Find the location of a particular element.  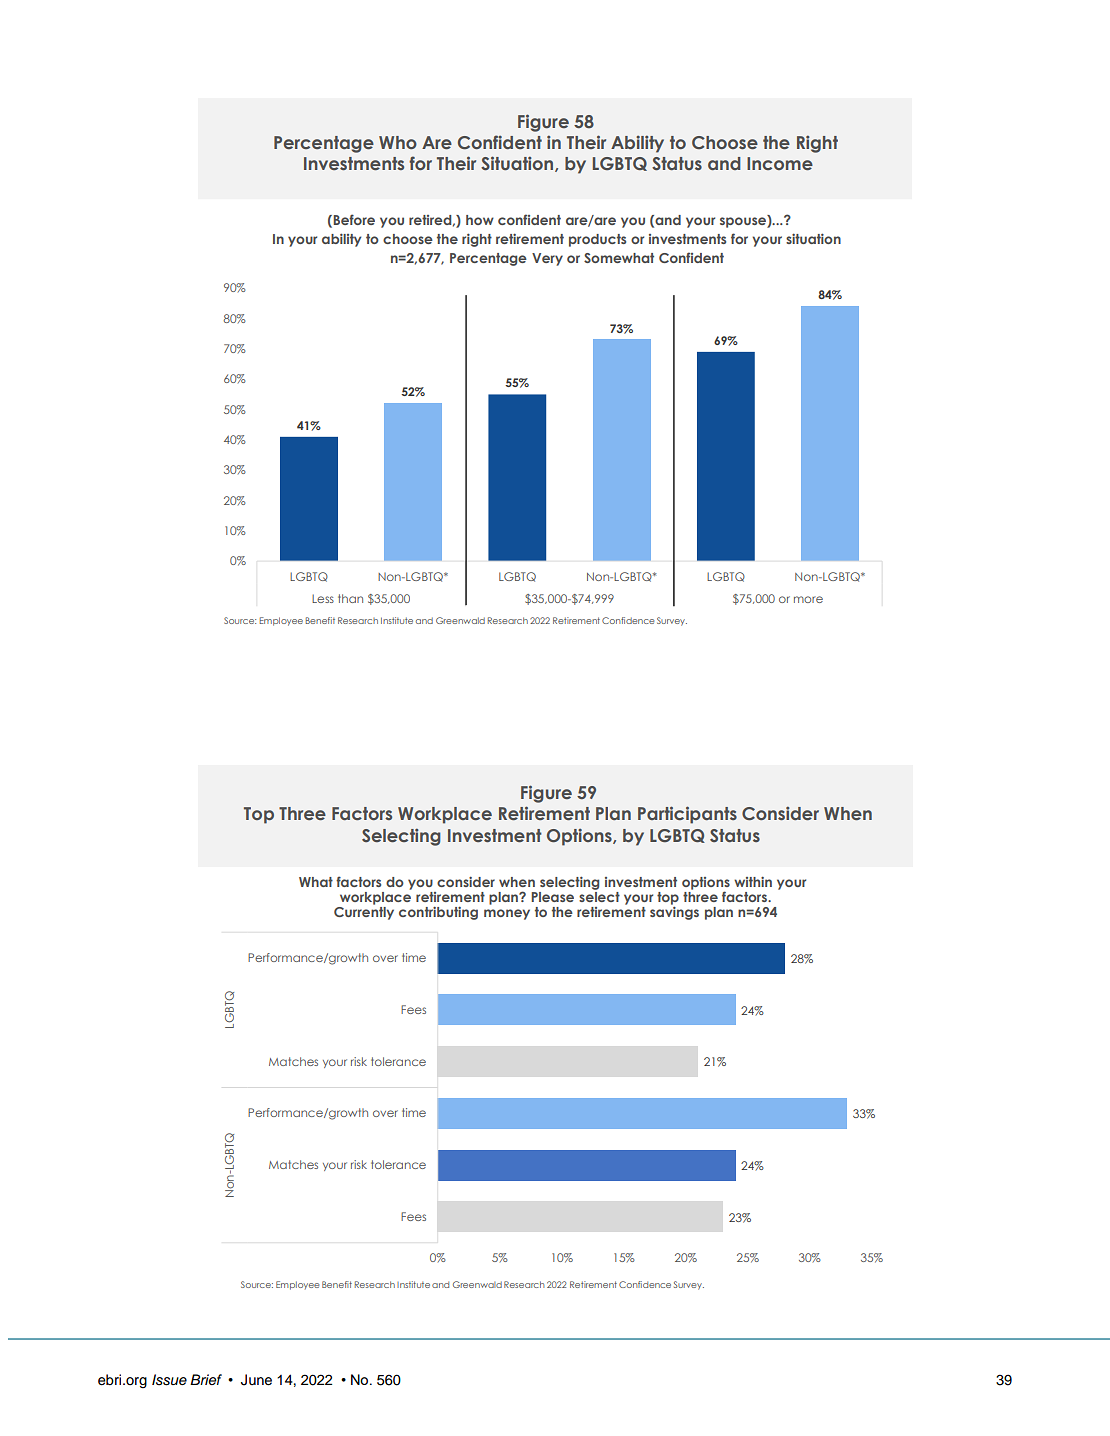

Brief is located at coordinates (206, 1379).
